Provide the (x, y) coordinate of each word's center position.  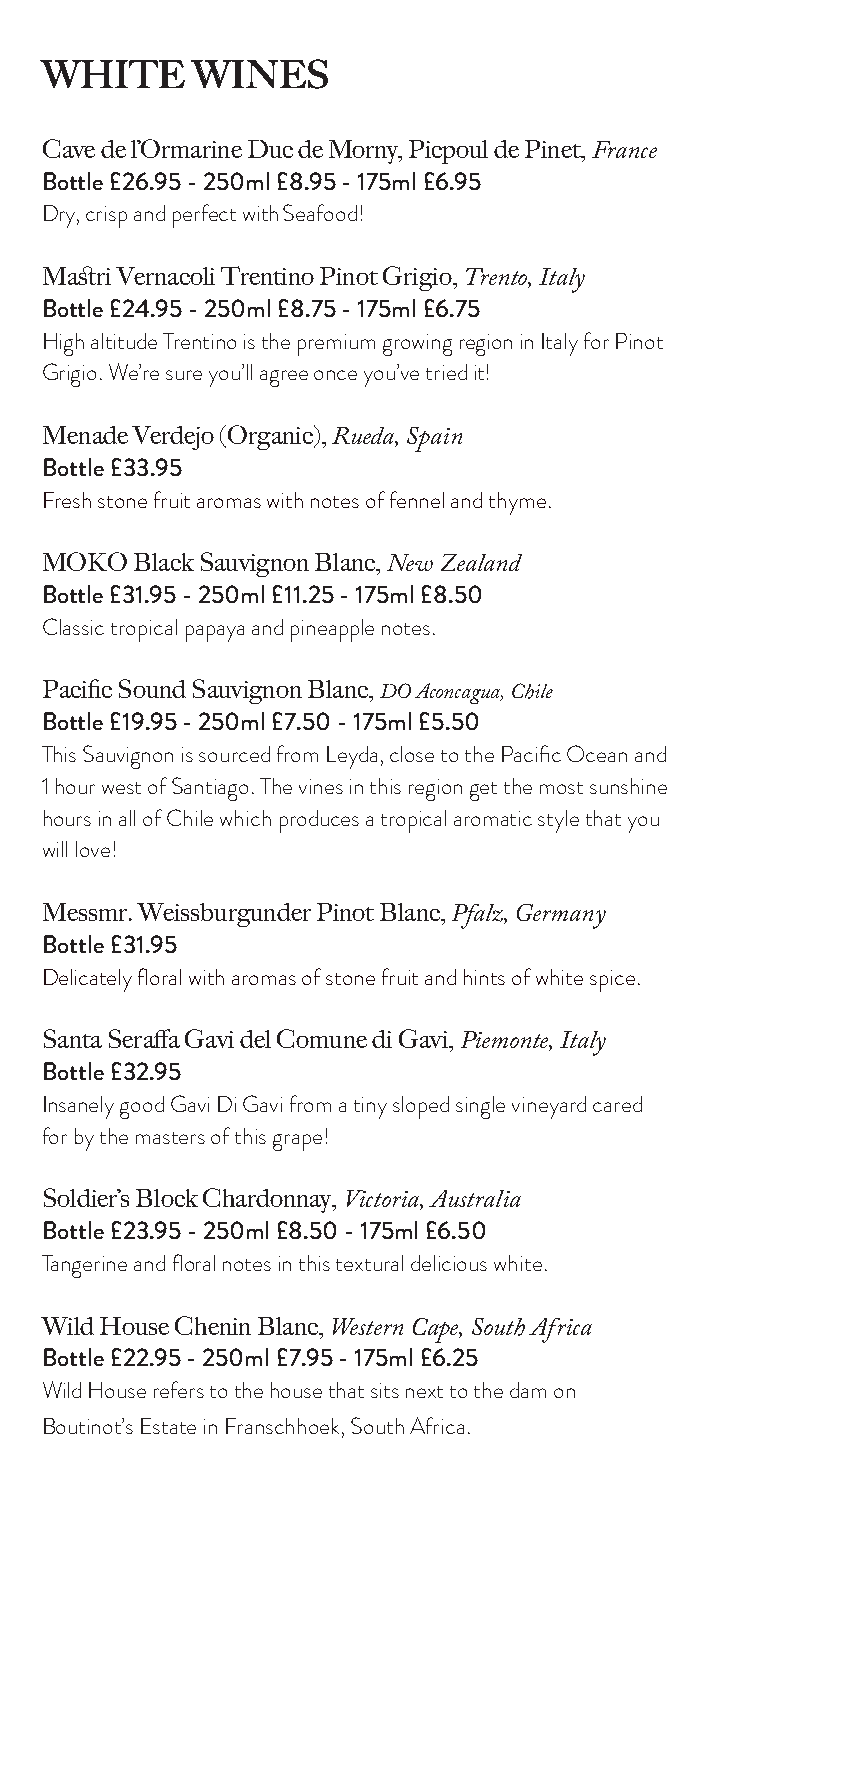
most (561, 788)
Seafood (320, 212)
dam (528, 1390)
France (624, 149)
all (127, 818)
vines (321, 786)
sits (385, 1390)
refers (179, 1389)
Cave (69, 148)
